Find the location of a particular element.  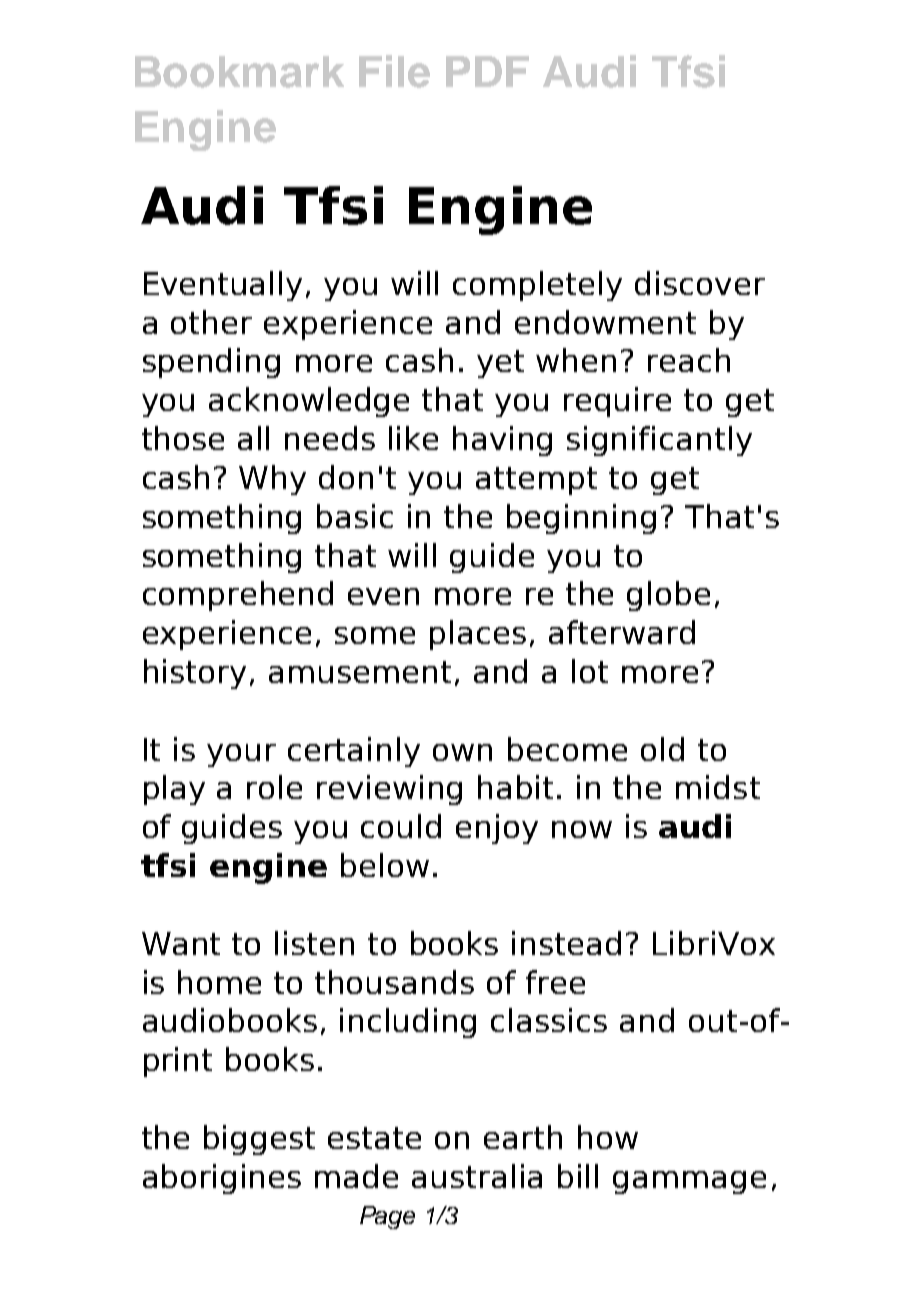

File is located at coordinates (394, 71).
